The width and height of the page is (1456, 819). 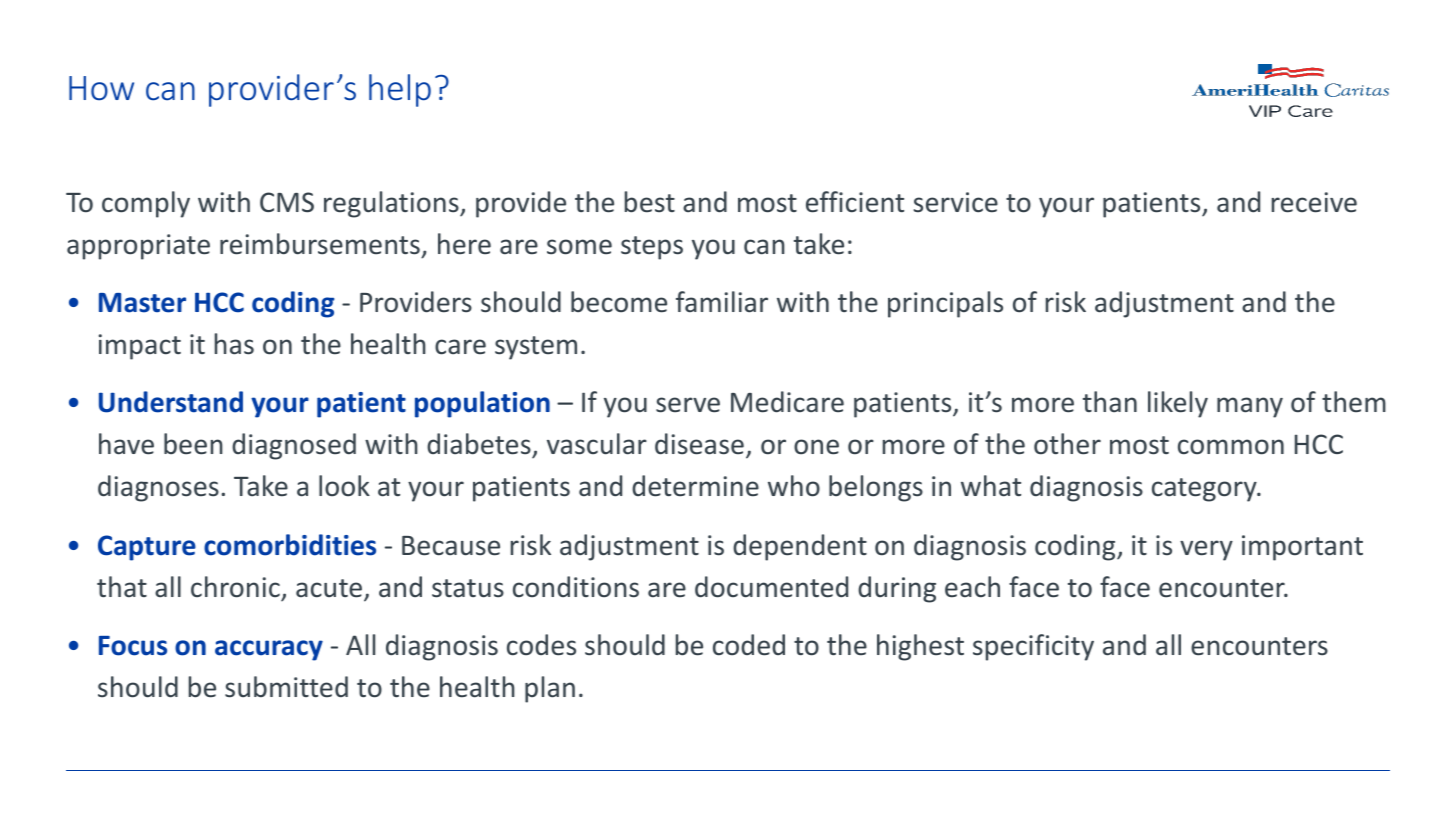 I want to click on likely, so click(x=1178, y=404).
